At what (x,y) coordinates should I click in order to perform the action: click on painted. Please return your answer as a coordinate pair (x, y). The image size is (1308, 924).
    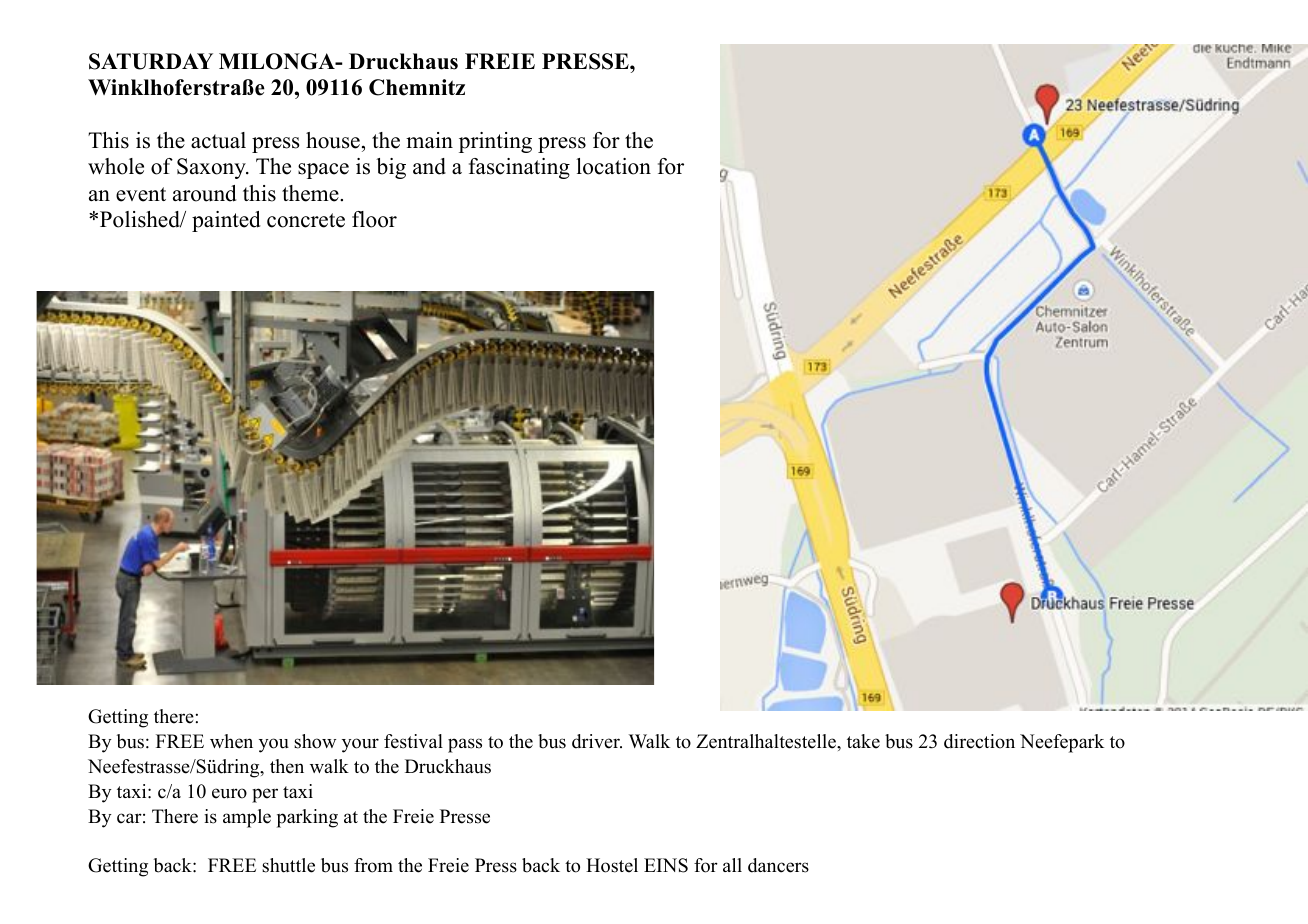
    Looking at the image, I should click on (226, 221).
